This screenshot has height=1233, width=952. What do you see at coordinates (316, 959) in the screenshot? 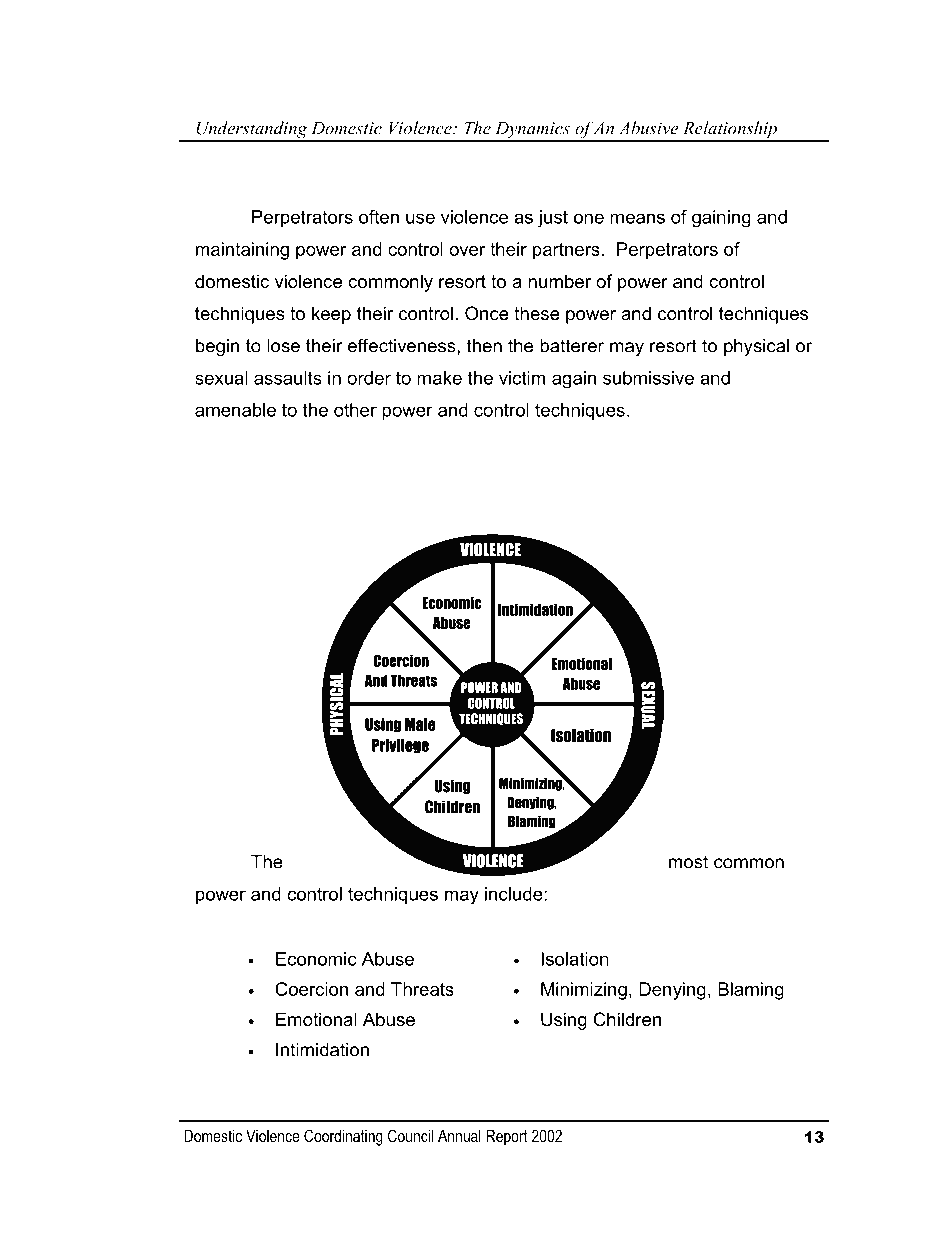
I see `Economic` at bounding box center [316, 959].
